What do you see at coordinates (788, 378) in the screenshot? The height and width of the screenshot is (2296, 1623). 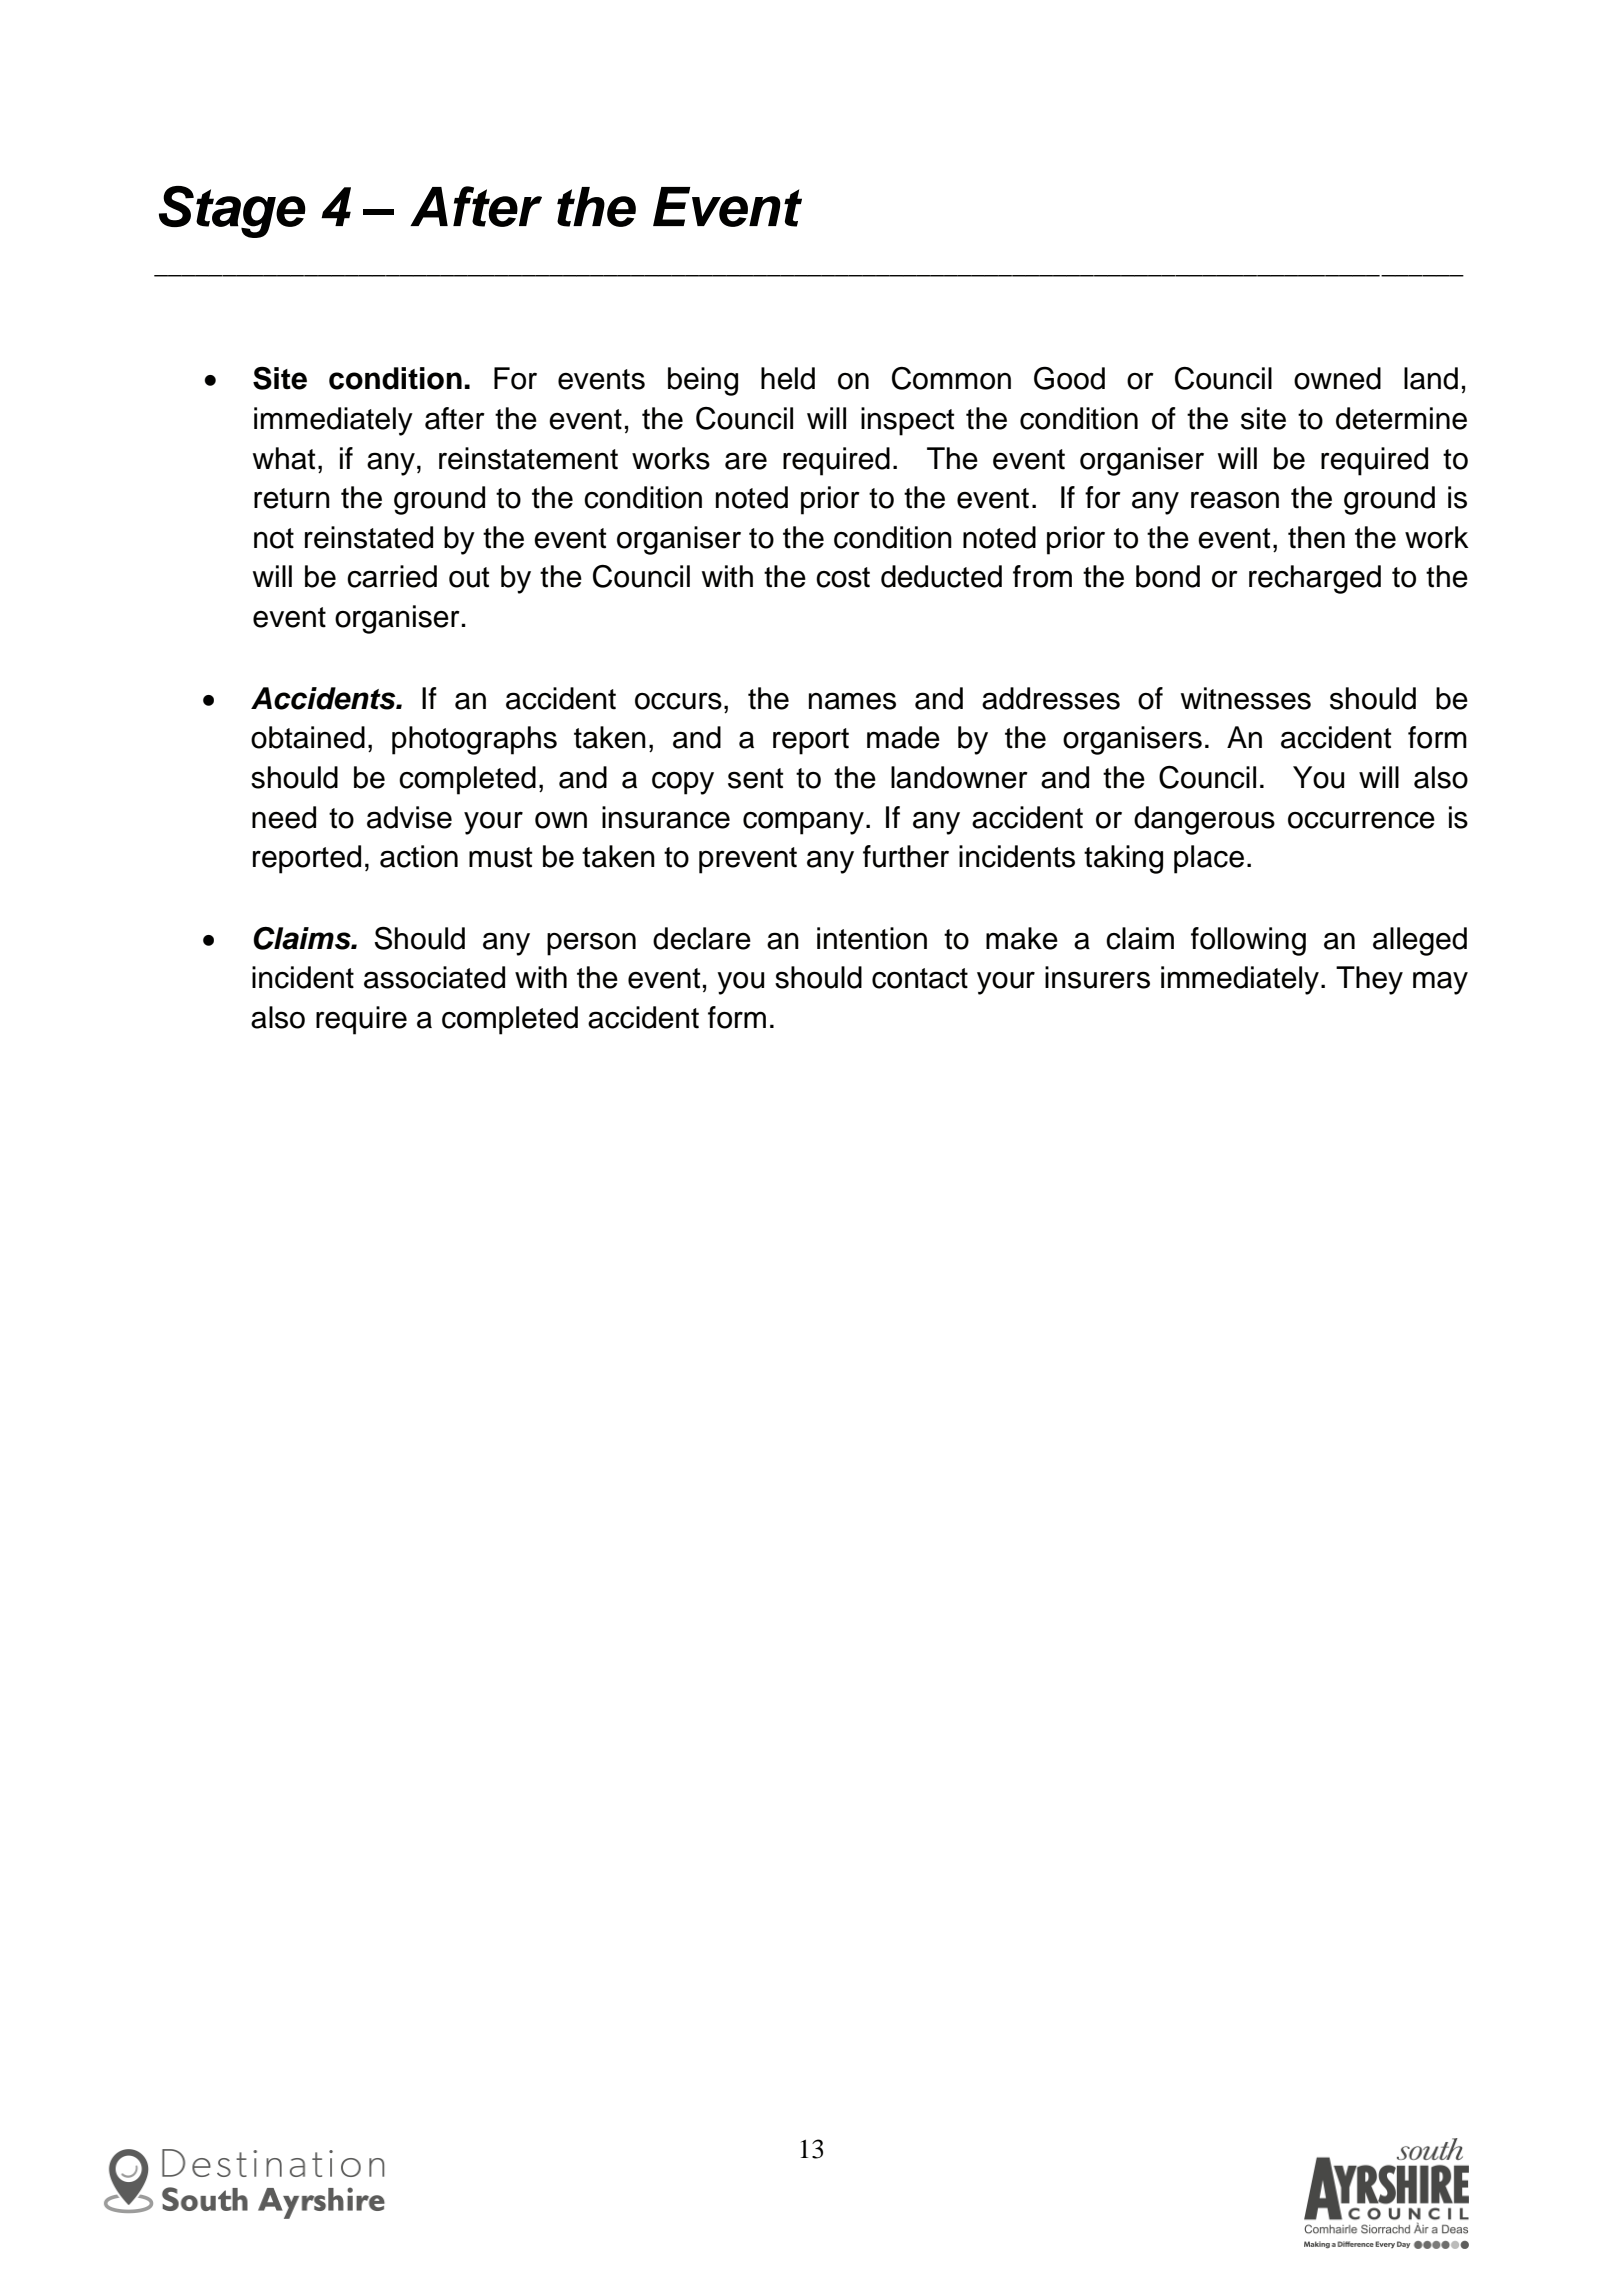 I see `held` at bounding box center [788, 378].
